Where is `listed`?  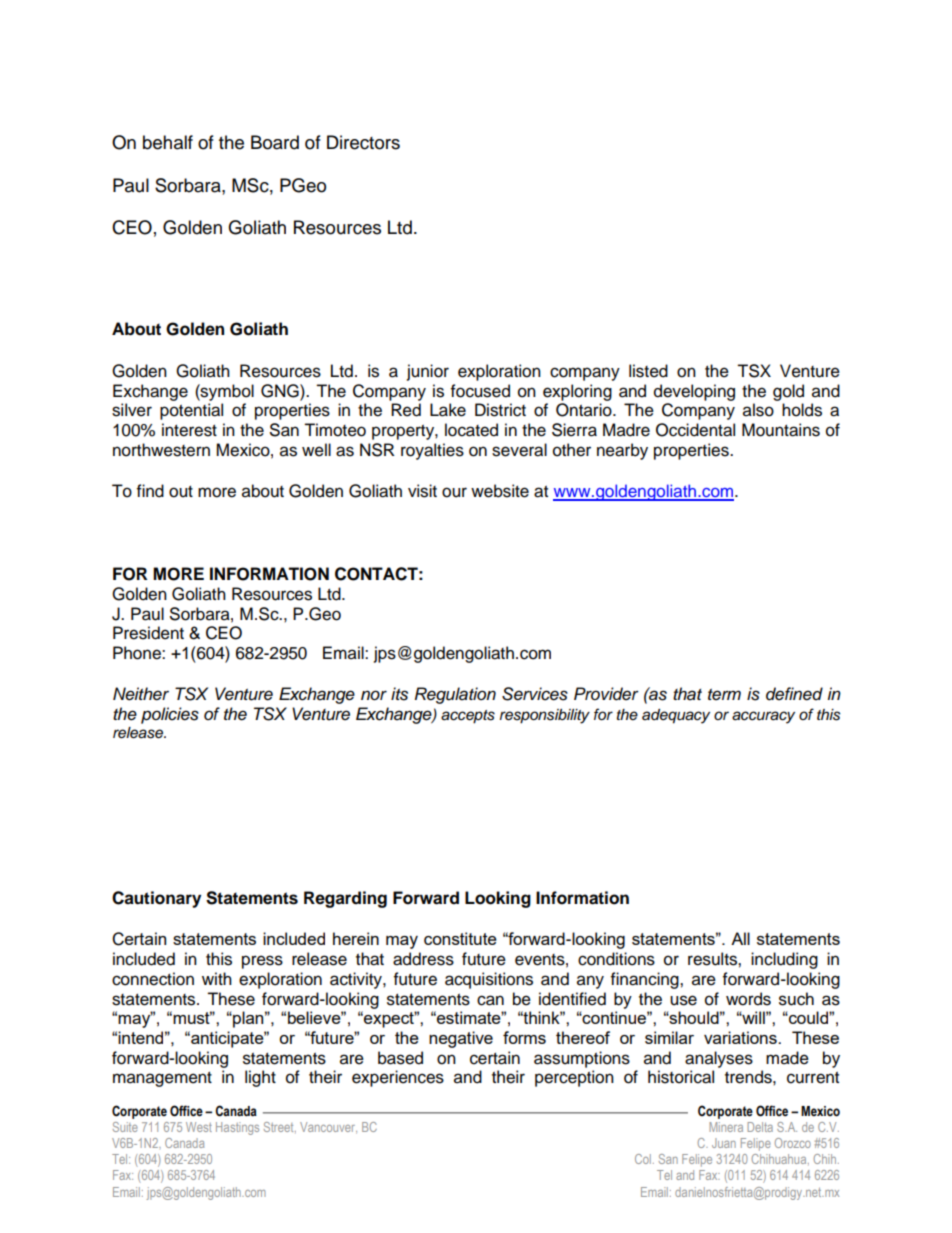 listed is located at coordinates (648, 371).
